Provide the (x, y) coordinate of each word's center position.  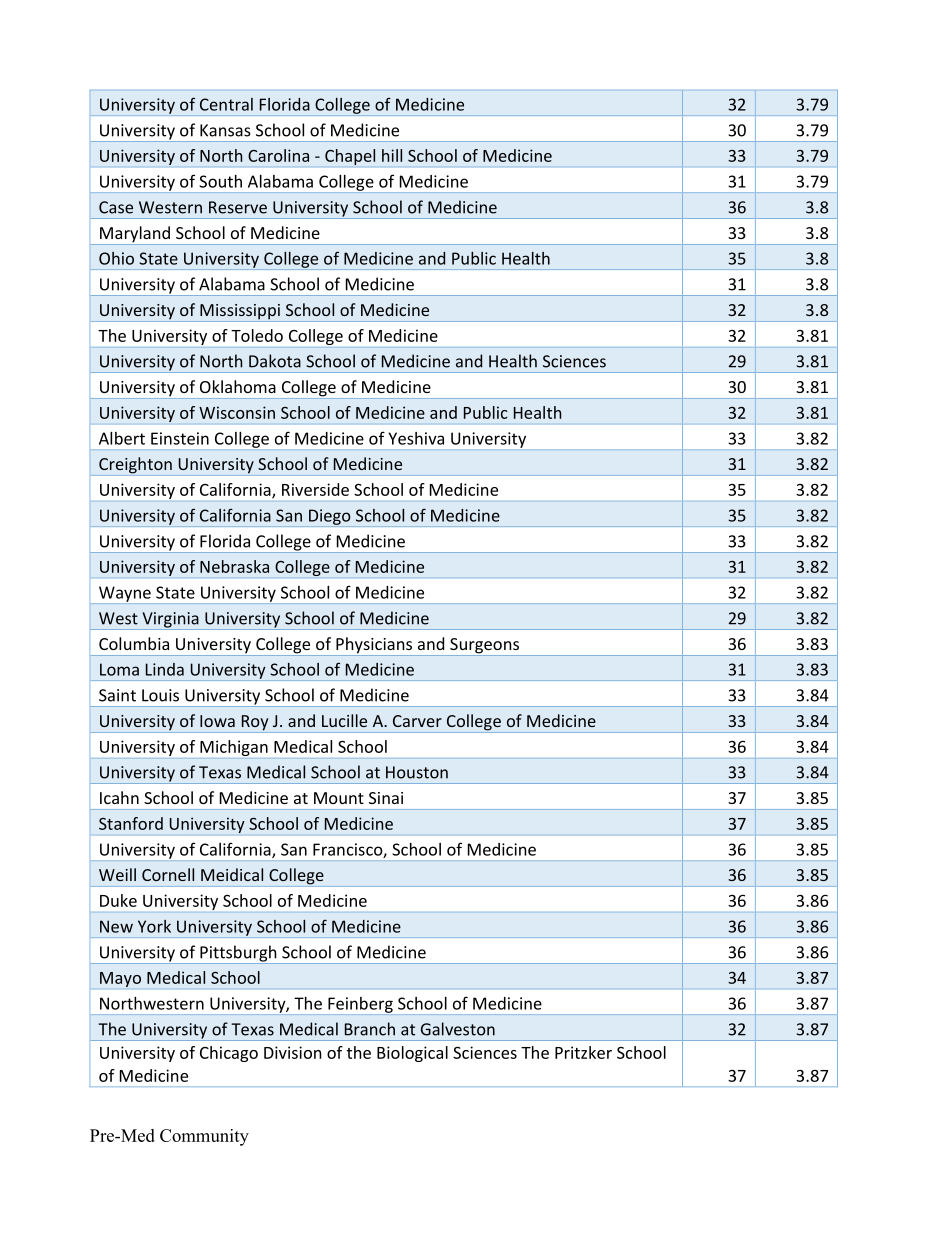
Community (204, 1137)
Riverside (315, 489)
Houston (417, 772)
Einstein (180, 438)
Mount (339, 798)
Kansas (225, 130)
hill (392, 155)
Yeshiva (416, 438)
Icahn (119, 797)
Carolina (278, 155)
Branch (370, 1029)
